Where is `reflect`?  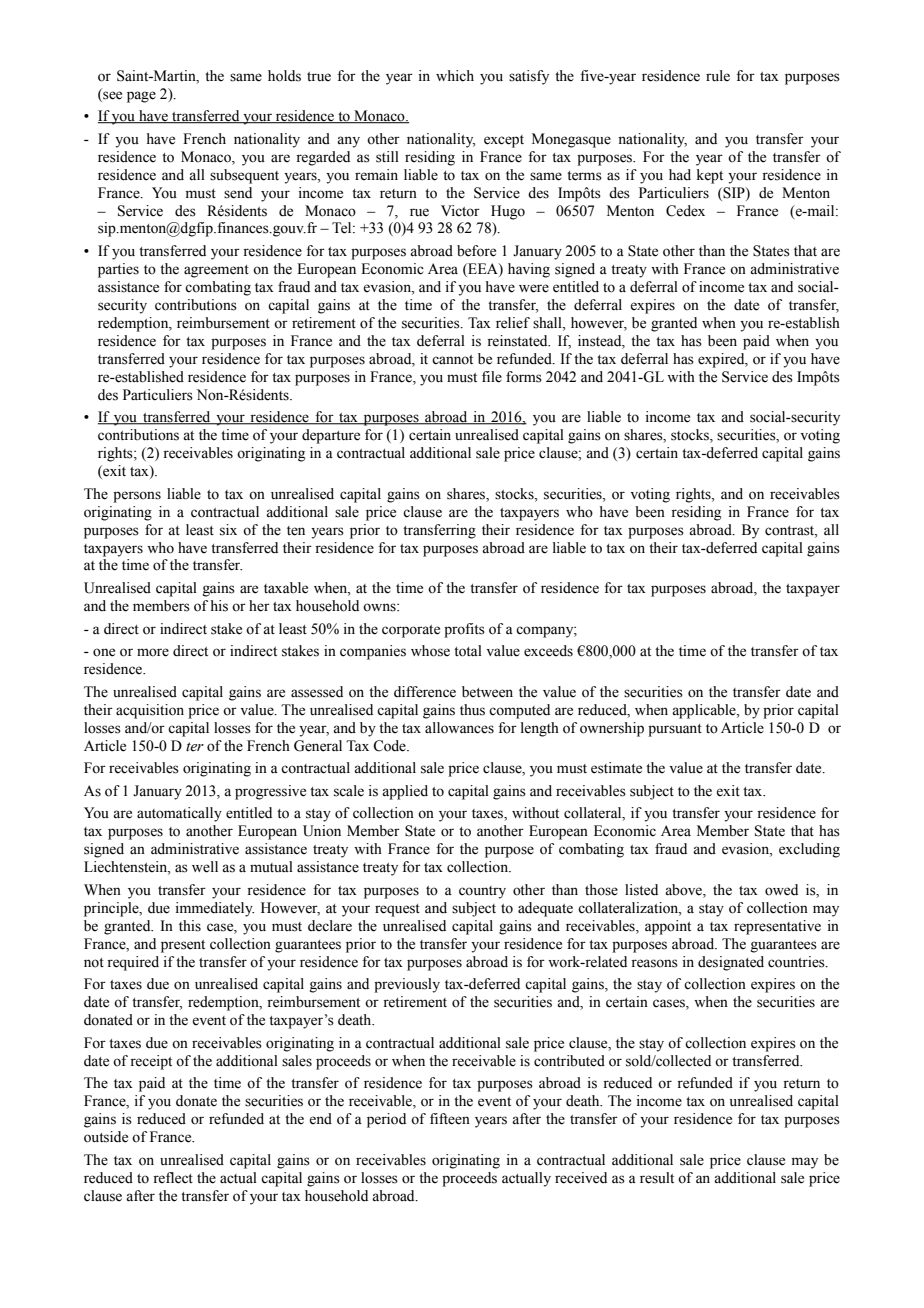
reflect is located at coordinates (173, 1178).
